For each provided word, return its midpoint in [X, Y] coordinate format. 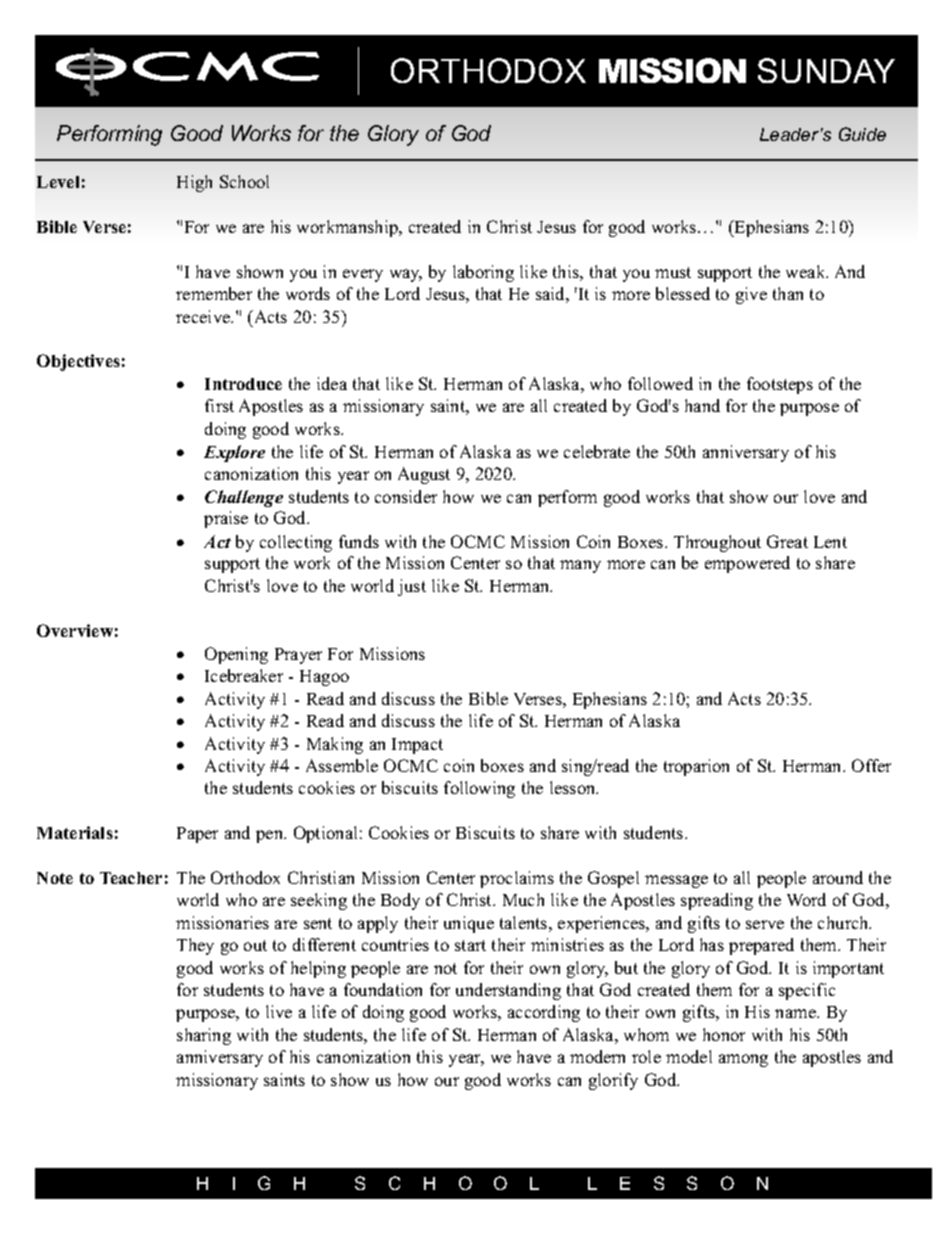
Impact [417, 746]
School [244, 181]
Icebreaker [244, 675]
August [424, 475]
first [219, 405]
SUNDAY [826, 70]
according [544, 1013]
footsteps [780, 385]
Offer [871, 765]
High [194, 183]
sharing [204, 1036]
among [743, 1060]
